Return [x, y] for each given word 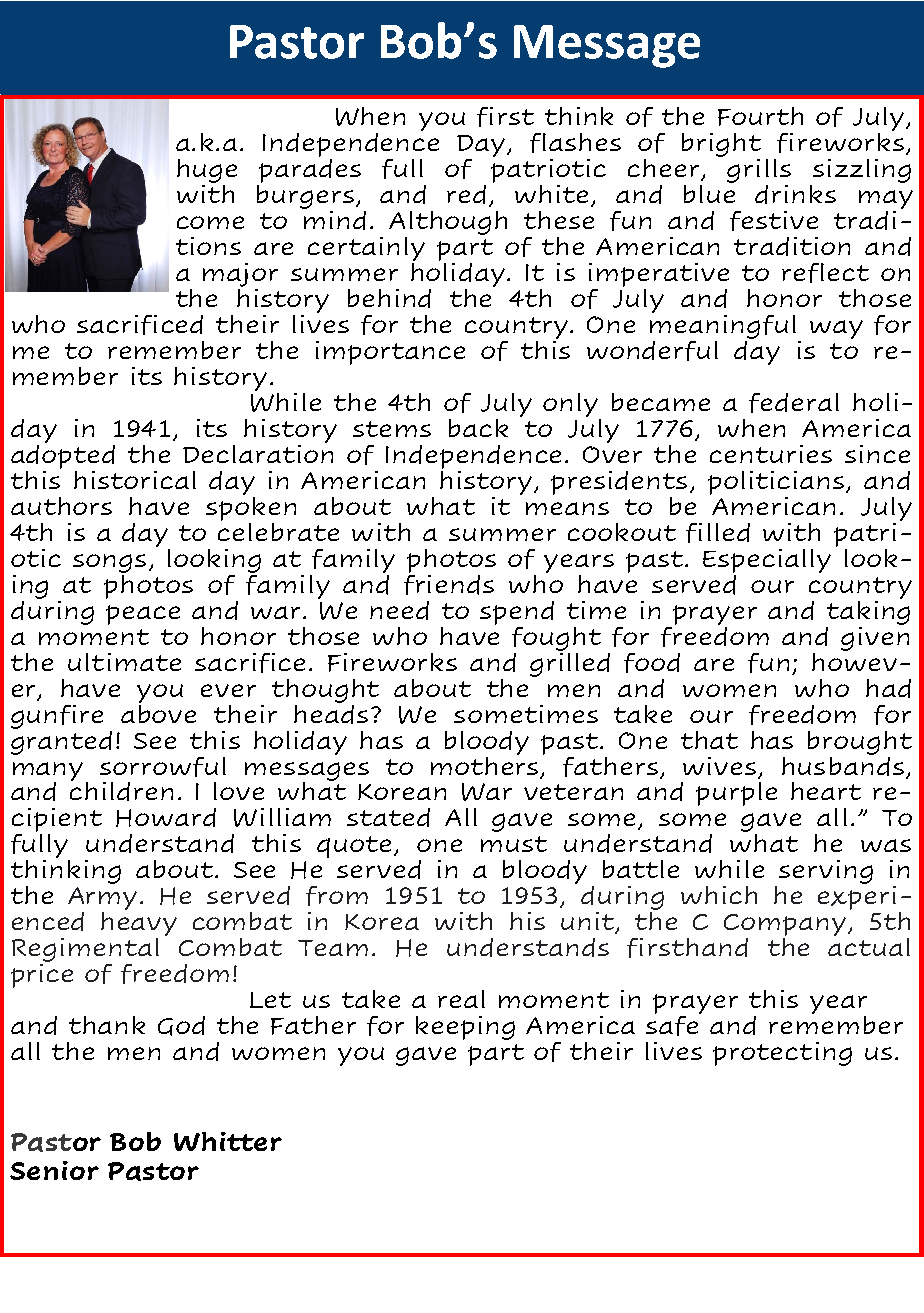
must [514, 844]
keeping [465, 1028]
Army [102, 900]
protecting [782, 1054]
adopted [63, 455]
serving [826, 872]
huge [207, 172]
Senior [54, 1170]
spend [517, 613]
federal [794, 403]
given [875, 637]
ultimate [124, 662]
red [466, 194]
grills [759, 172]
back [478, 428]
